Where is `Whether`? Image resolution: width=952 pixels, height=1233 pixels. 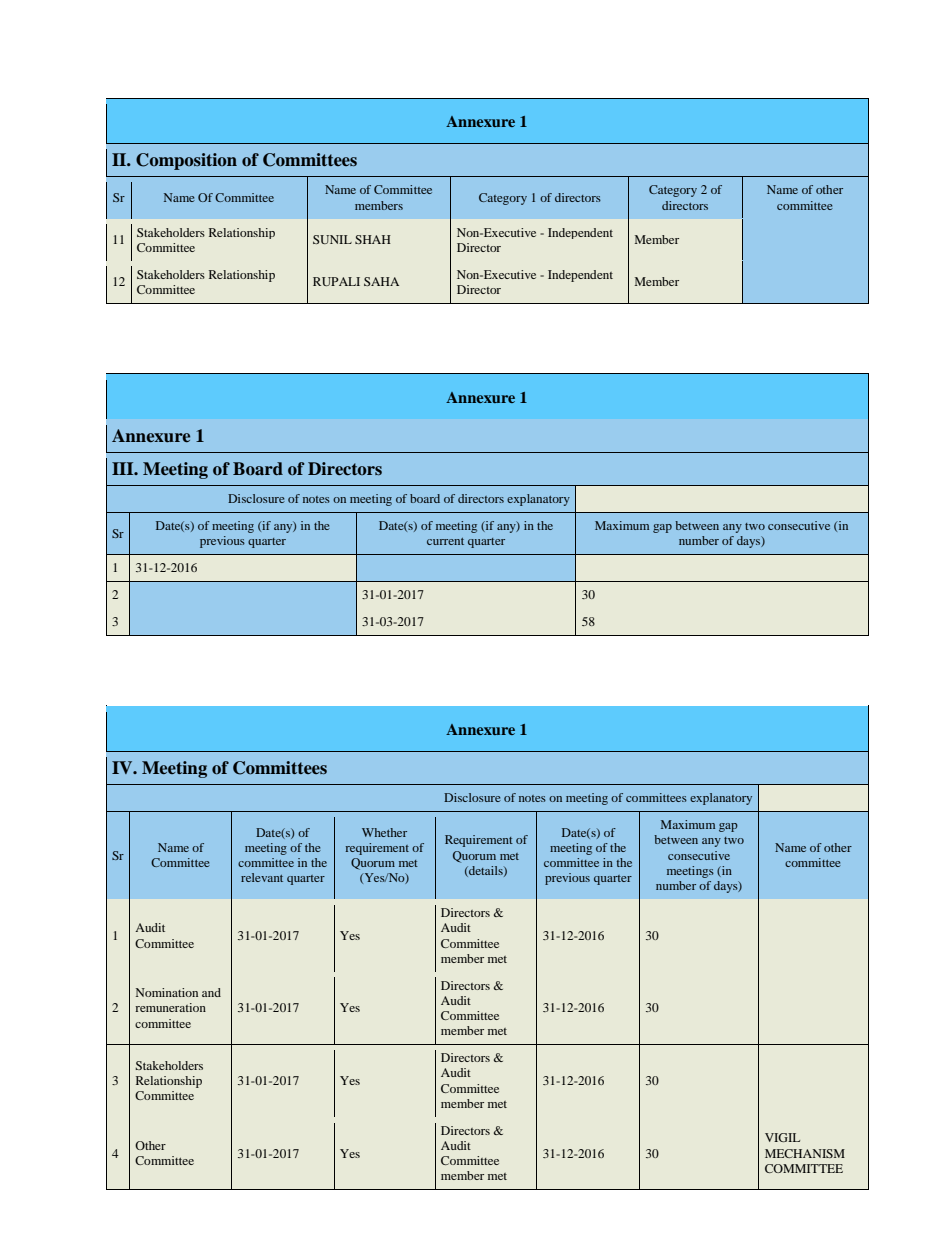 Whether is located at coordinates (384, 832).
